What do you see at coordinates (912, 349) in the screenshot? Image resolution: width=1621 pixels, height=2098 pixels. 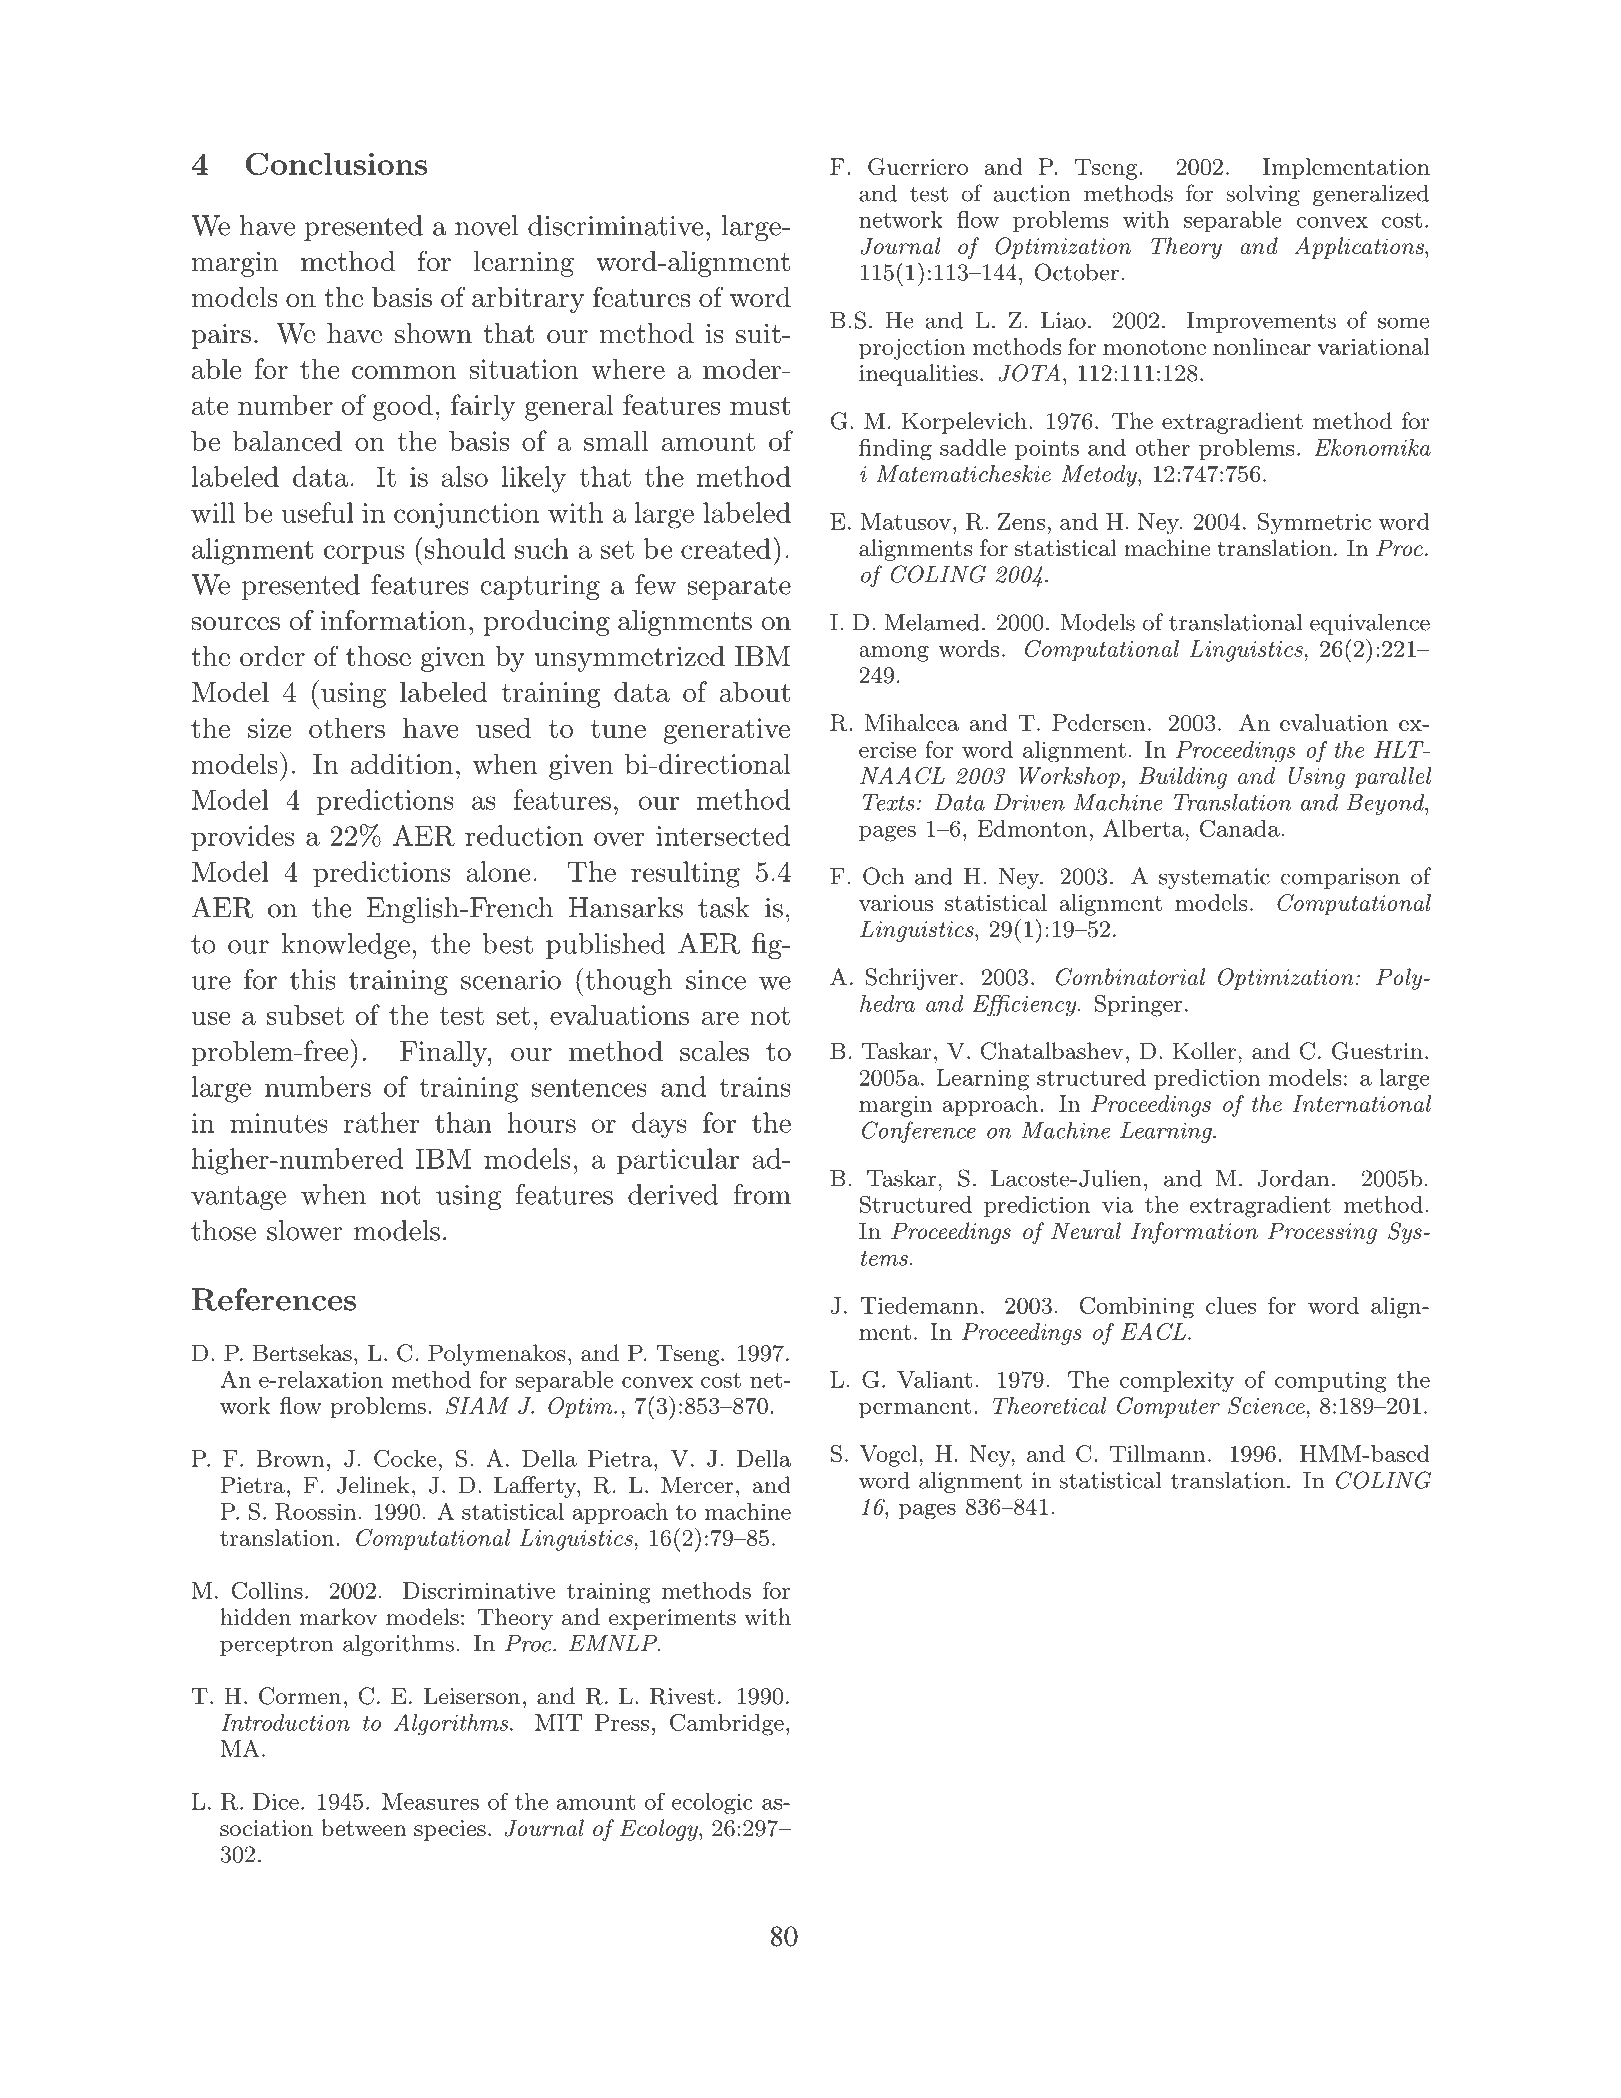 I see `projection` at bounding box center [912, 349].
